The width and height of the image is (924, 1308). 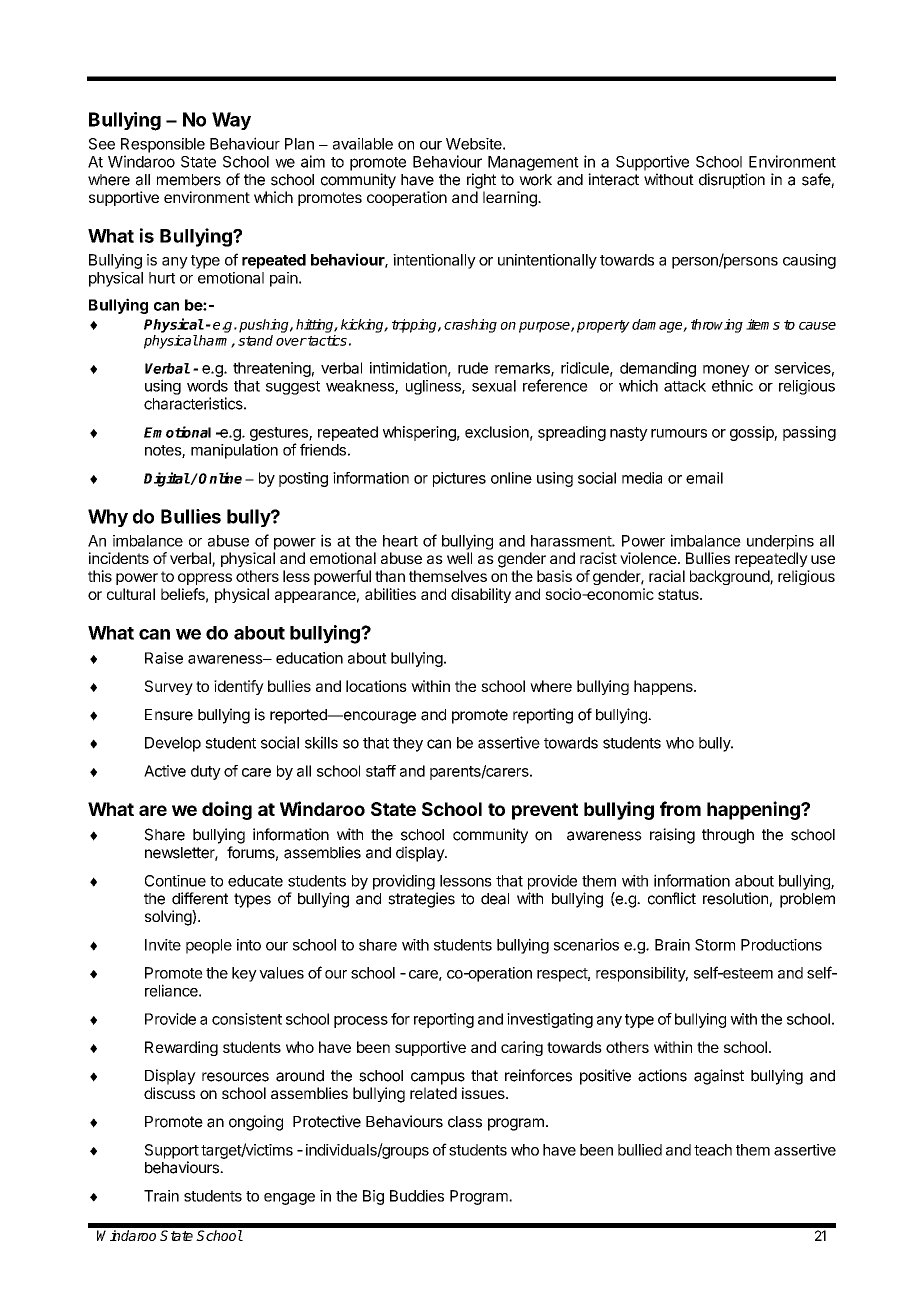 What do you see at coordinates (664, 687) in the image?
I see `happens` at bounding box center [664, 687].
